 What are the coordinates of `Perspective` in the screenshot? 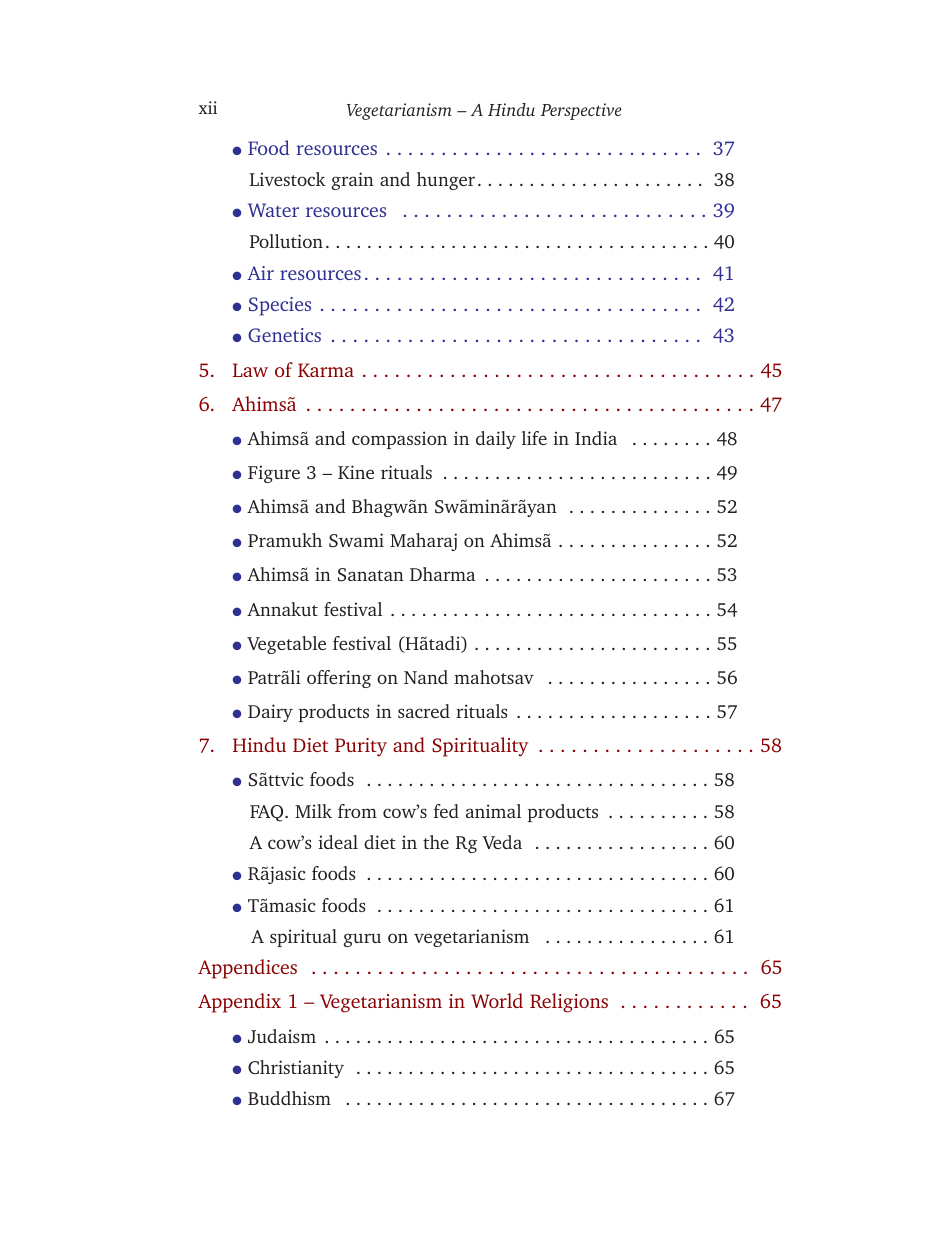 It's located at (581, 111).
